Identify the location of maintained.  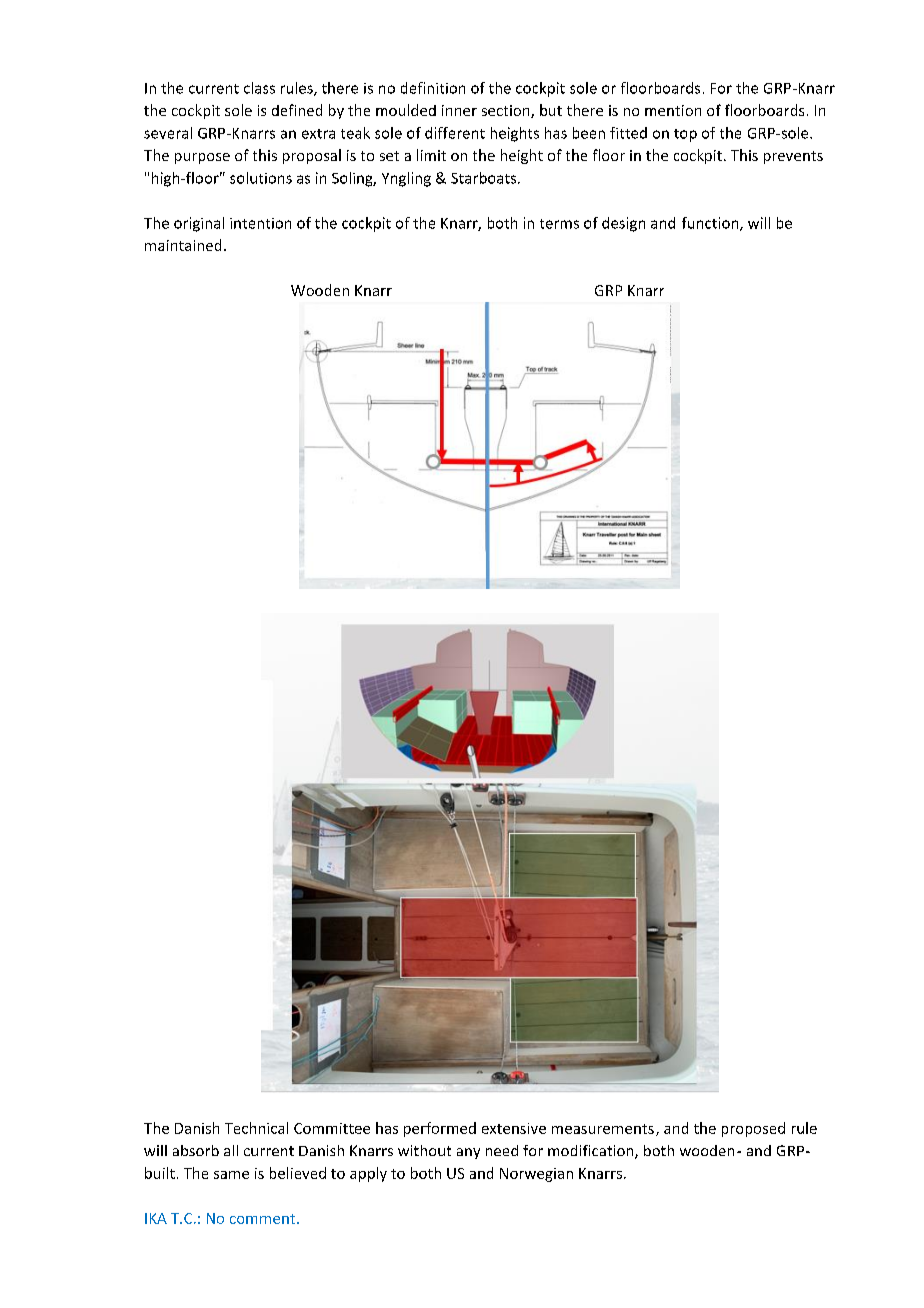
(183, 245).
